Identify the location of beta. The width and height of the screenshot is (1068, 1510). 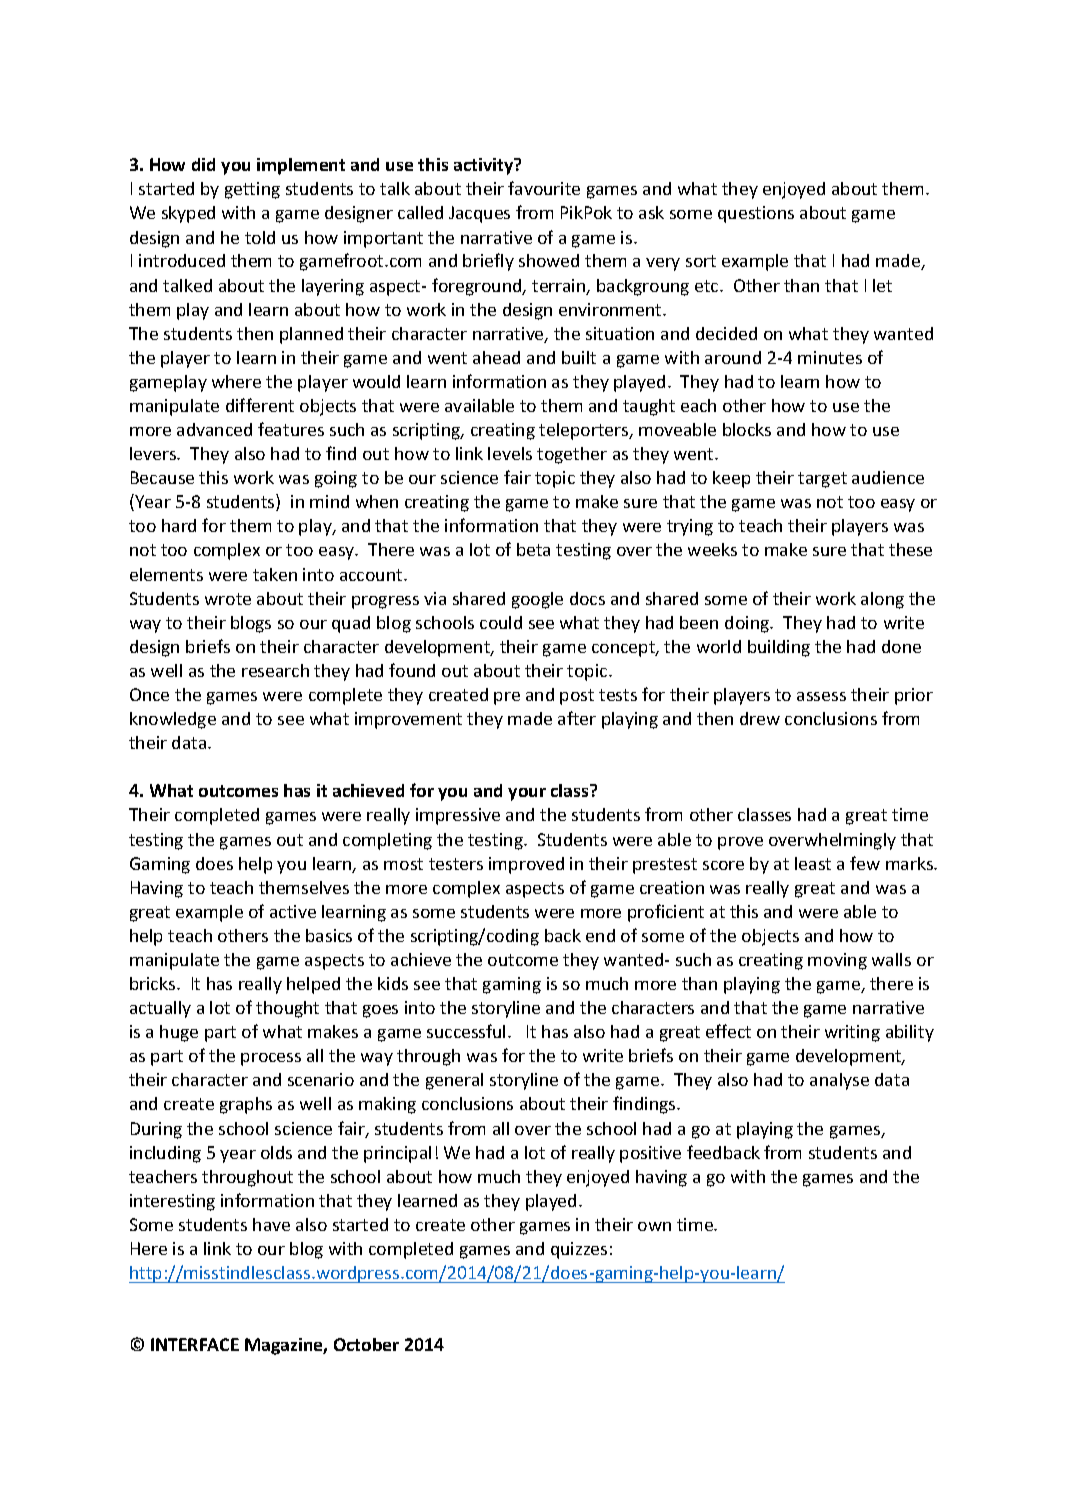
(533, 549).
